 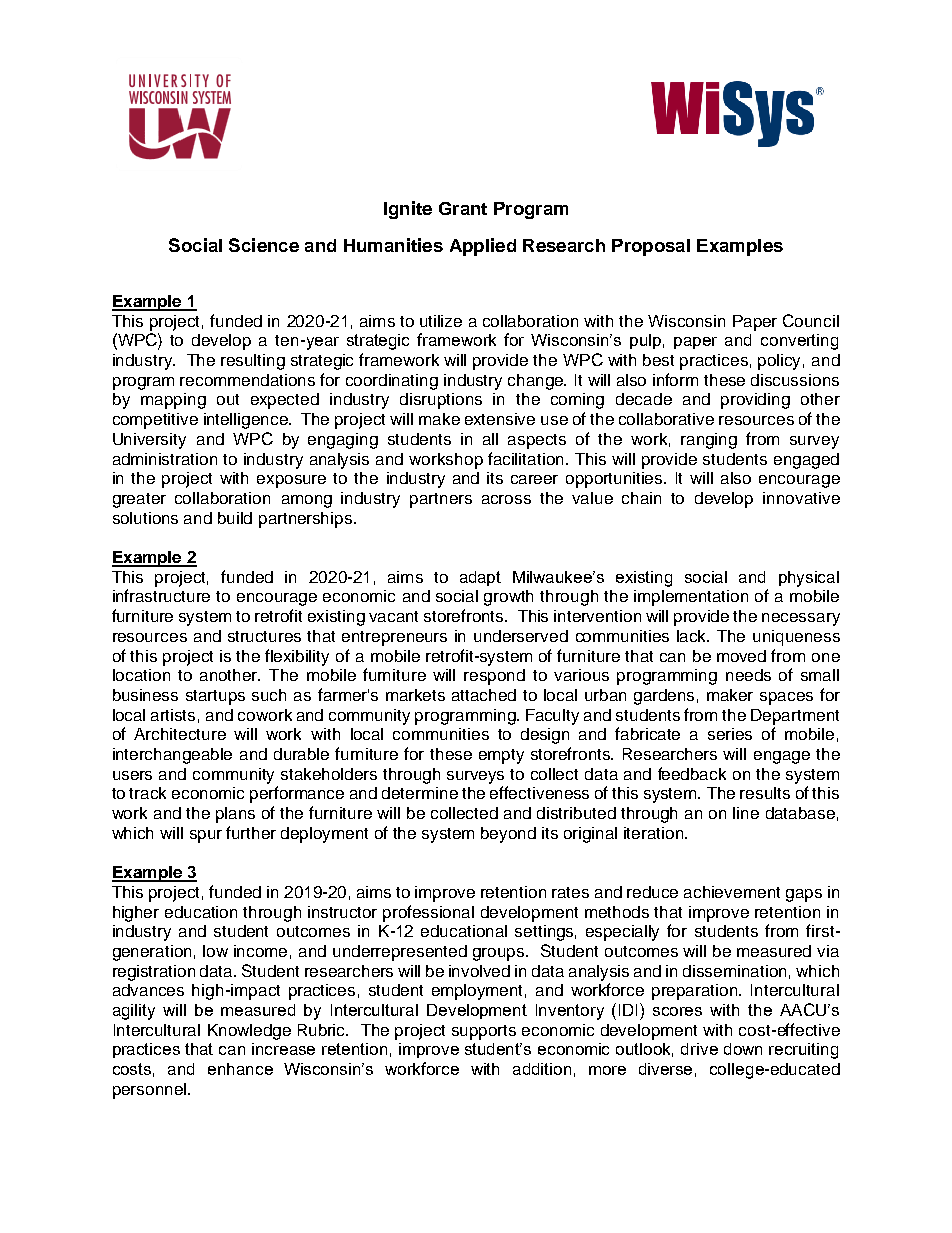 I want to click on structures, so click(x=264, y=636).
